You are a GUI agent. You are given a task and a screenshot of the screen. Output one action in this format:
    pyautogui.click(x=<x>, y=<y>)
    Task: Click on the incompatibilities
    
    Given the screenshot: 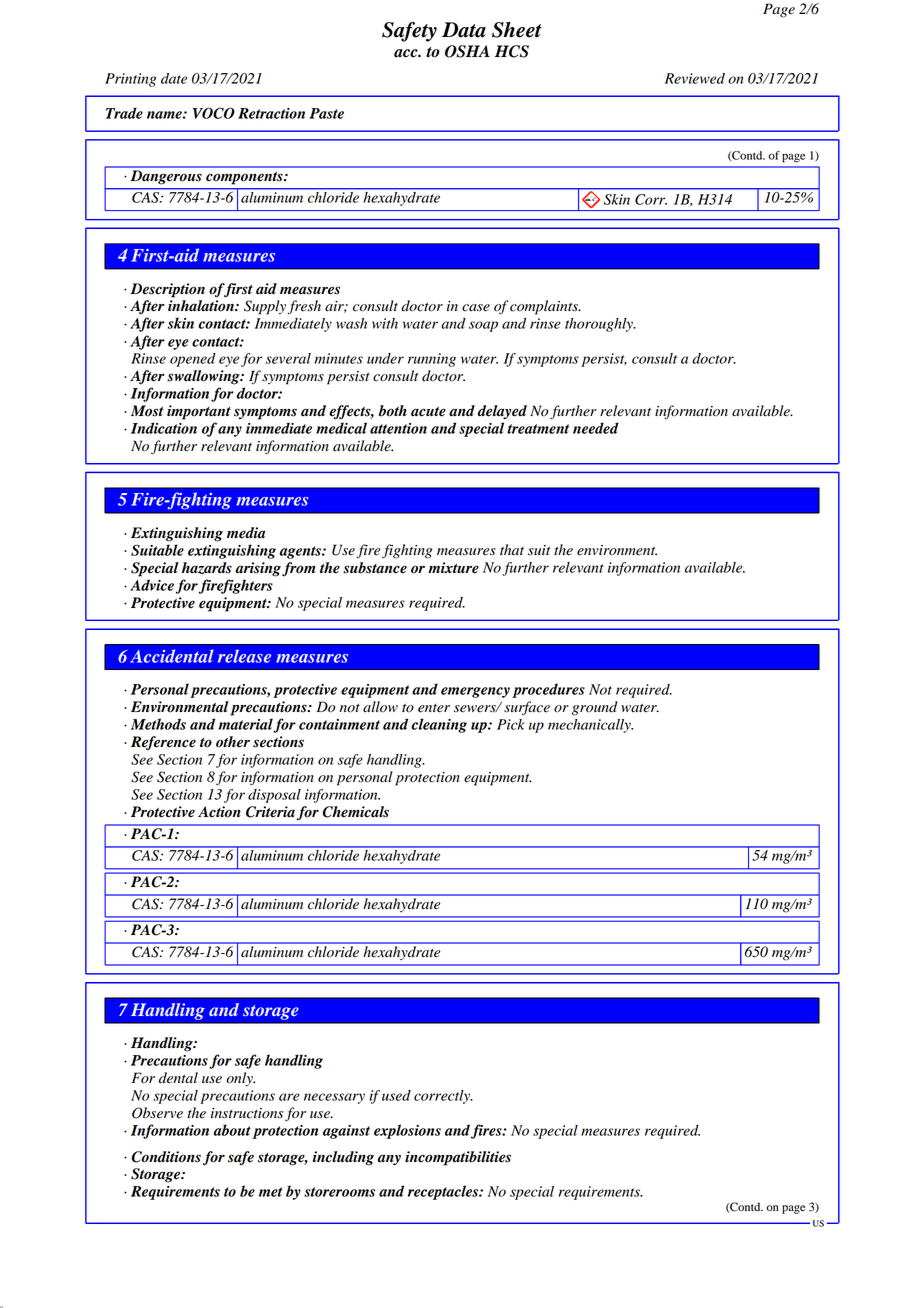 What is the action you would take?
    pyautogui.click(x=458, y=1158)
